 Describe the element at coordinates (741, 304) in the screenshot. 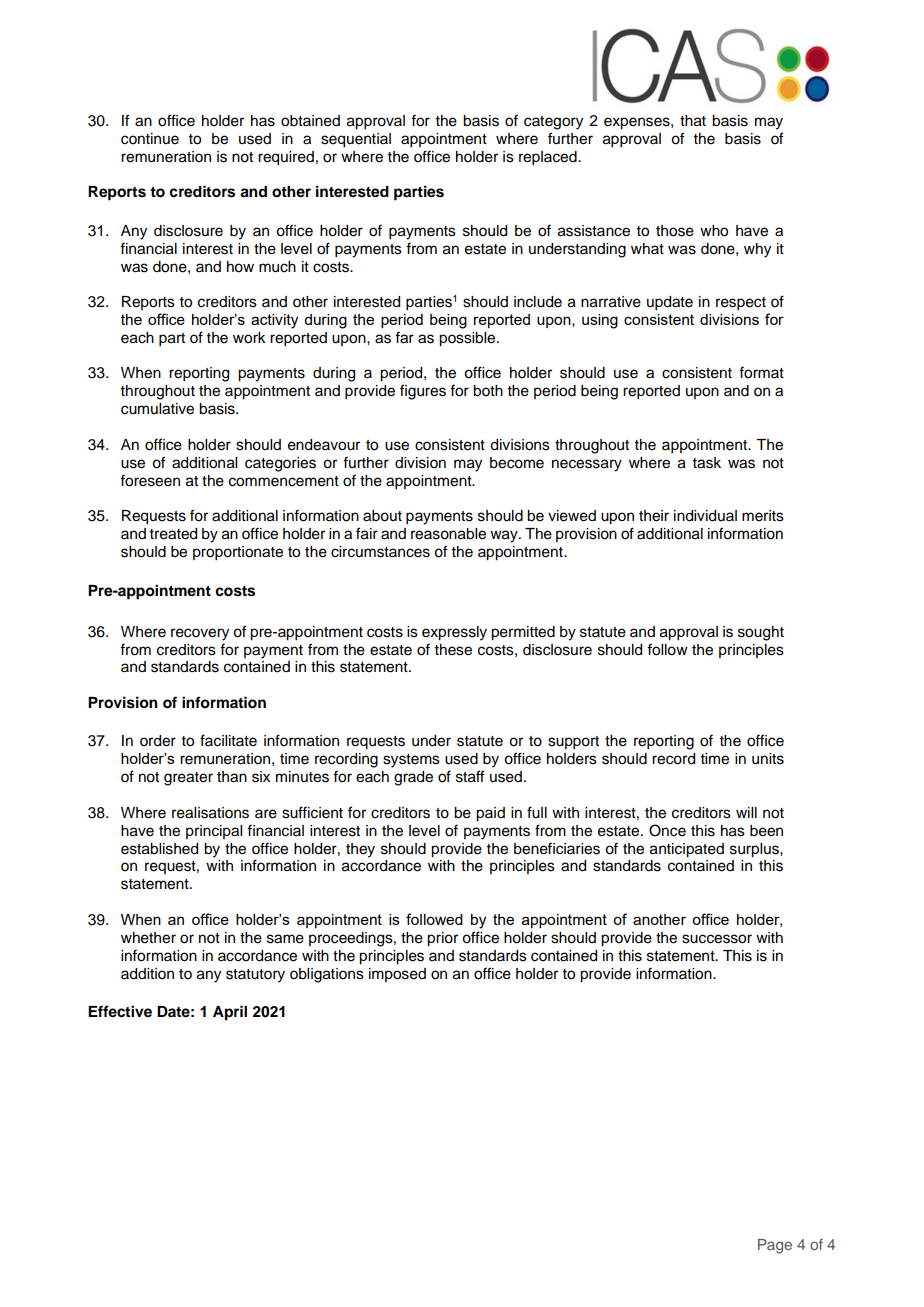

I see `respect` at that location.
